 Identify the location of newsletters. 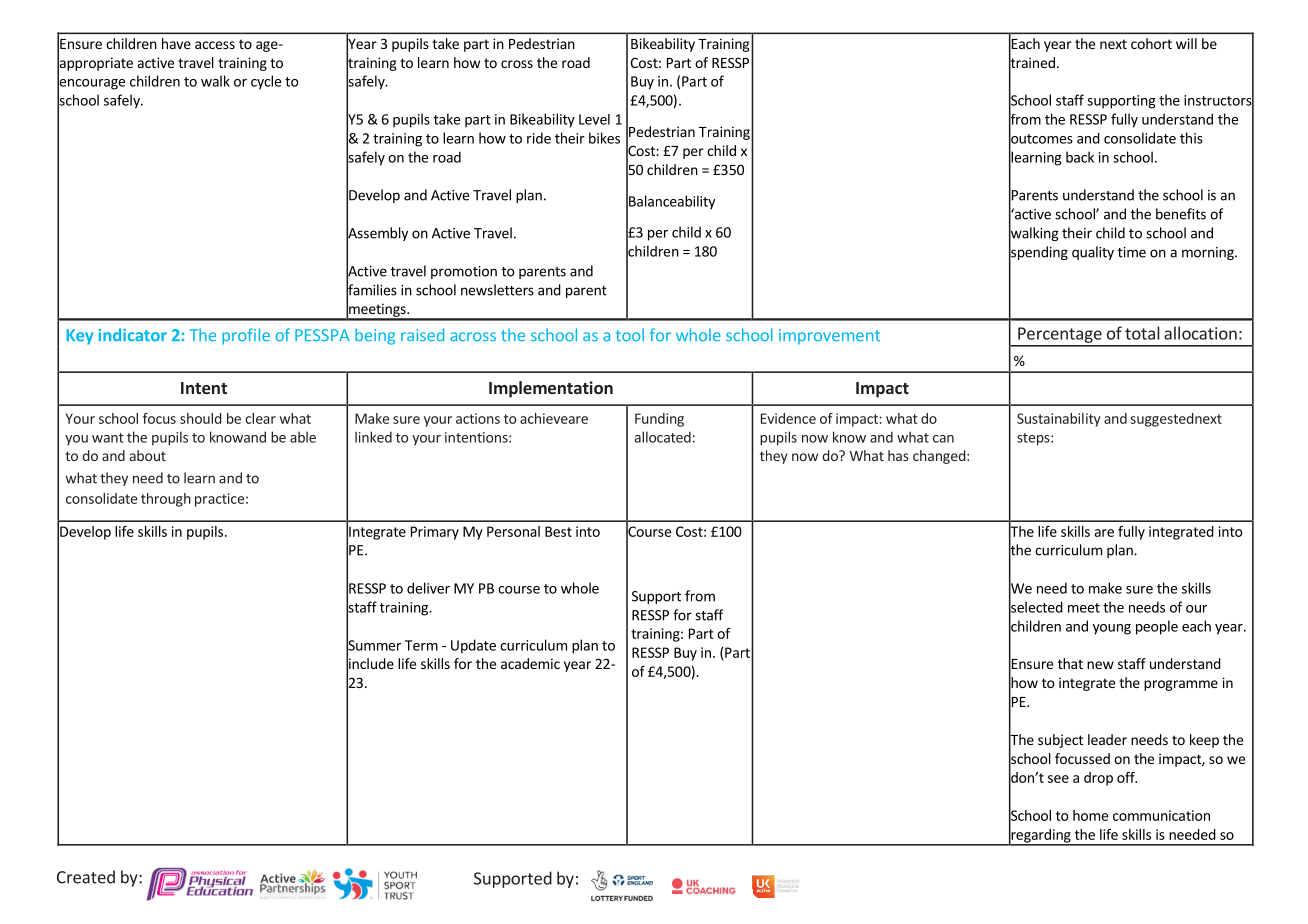
(497, 290).
